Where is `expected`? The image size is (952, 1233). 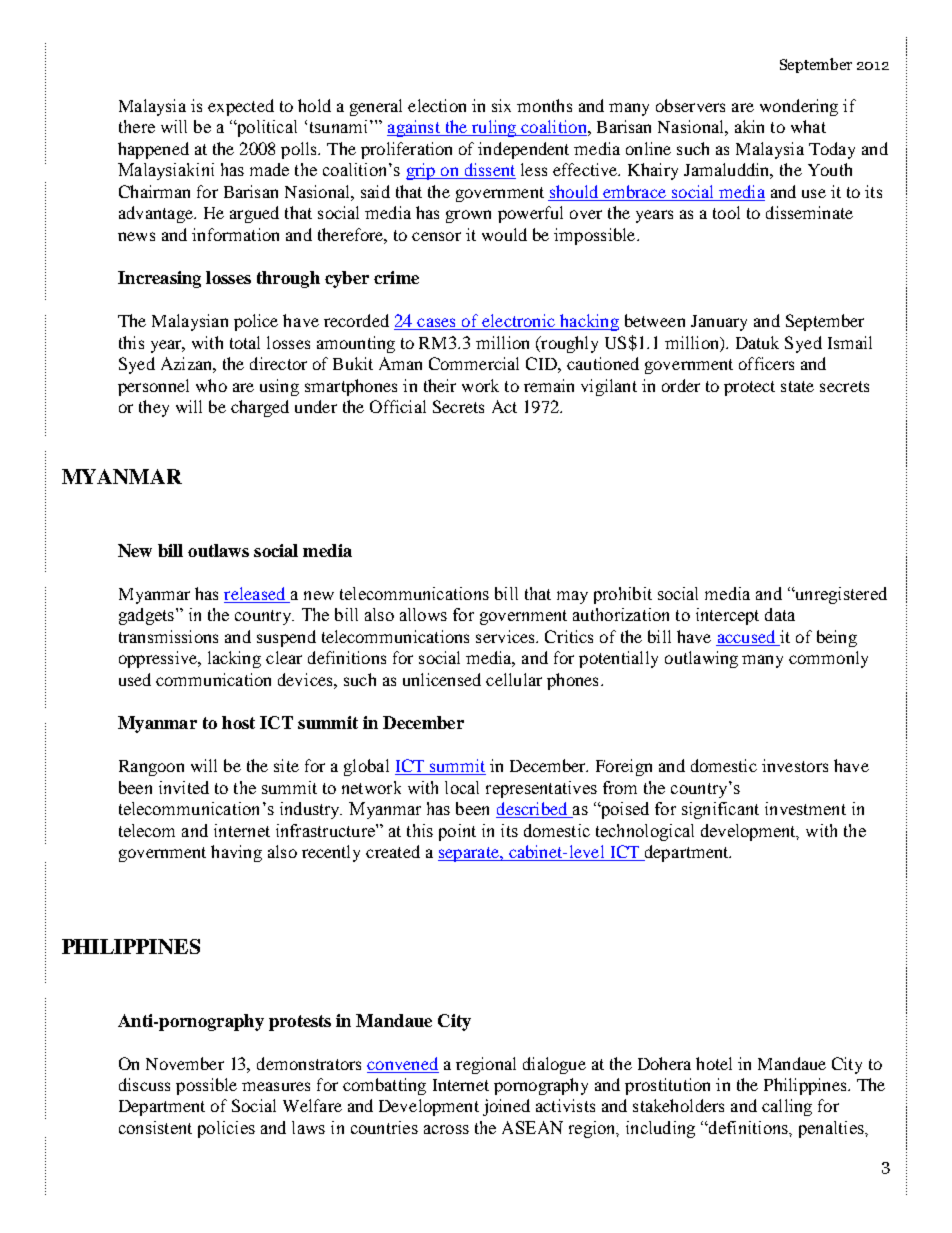
expected is located at coordinates (241, 107).
